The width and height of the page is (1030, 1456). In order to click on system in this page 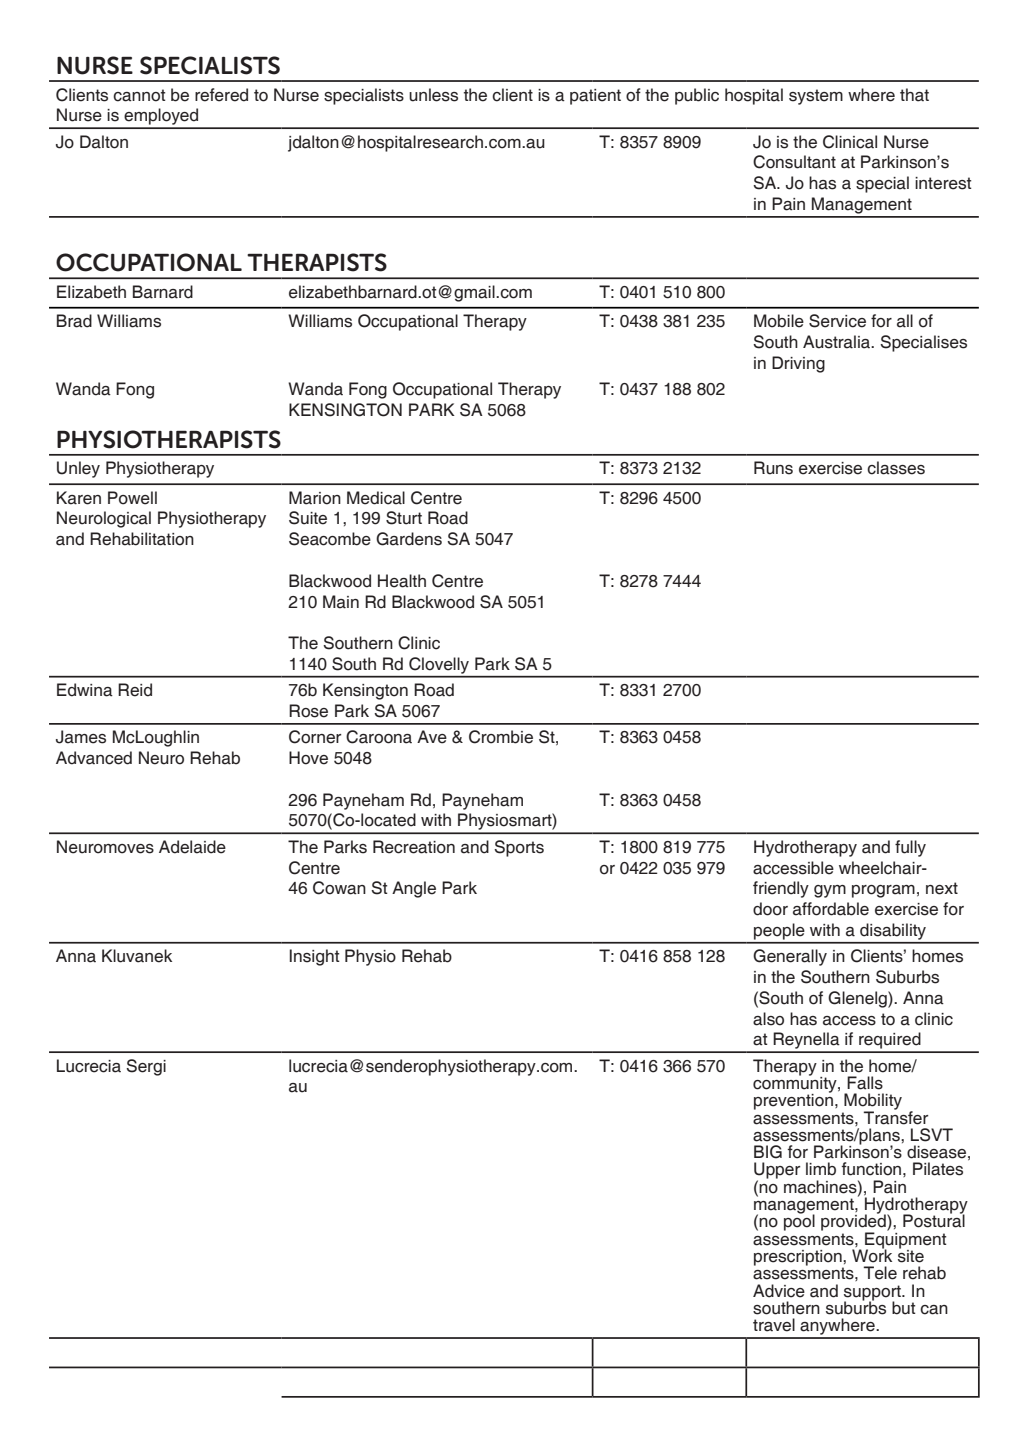, I will do `click(816, 97)`.
